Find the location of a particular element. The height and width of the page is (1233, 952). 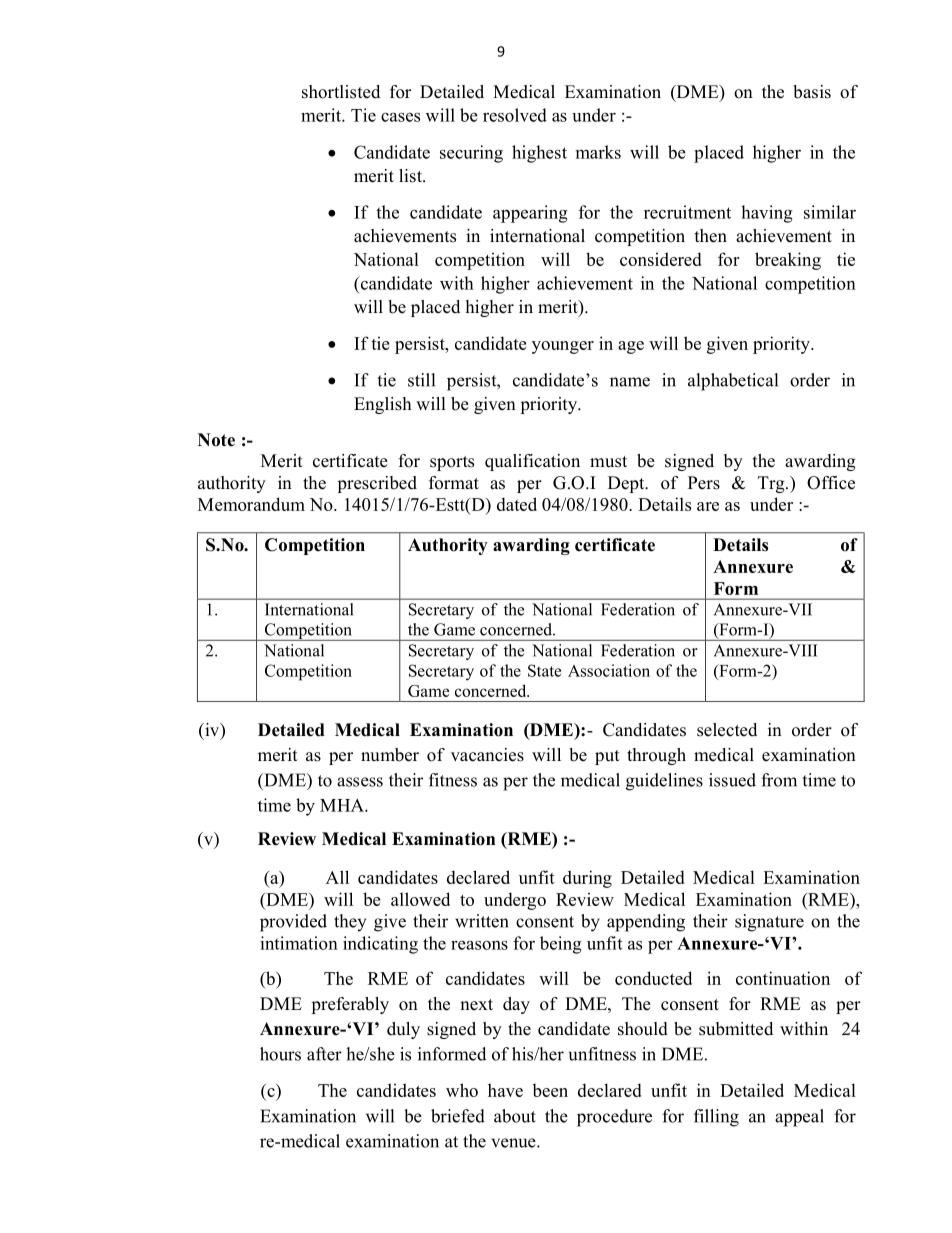

during is located at coordinates (587, 879).
